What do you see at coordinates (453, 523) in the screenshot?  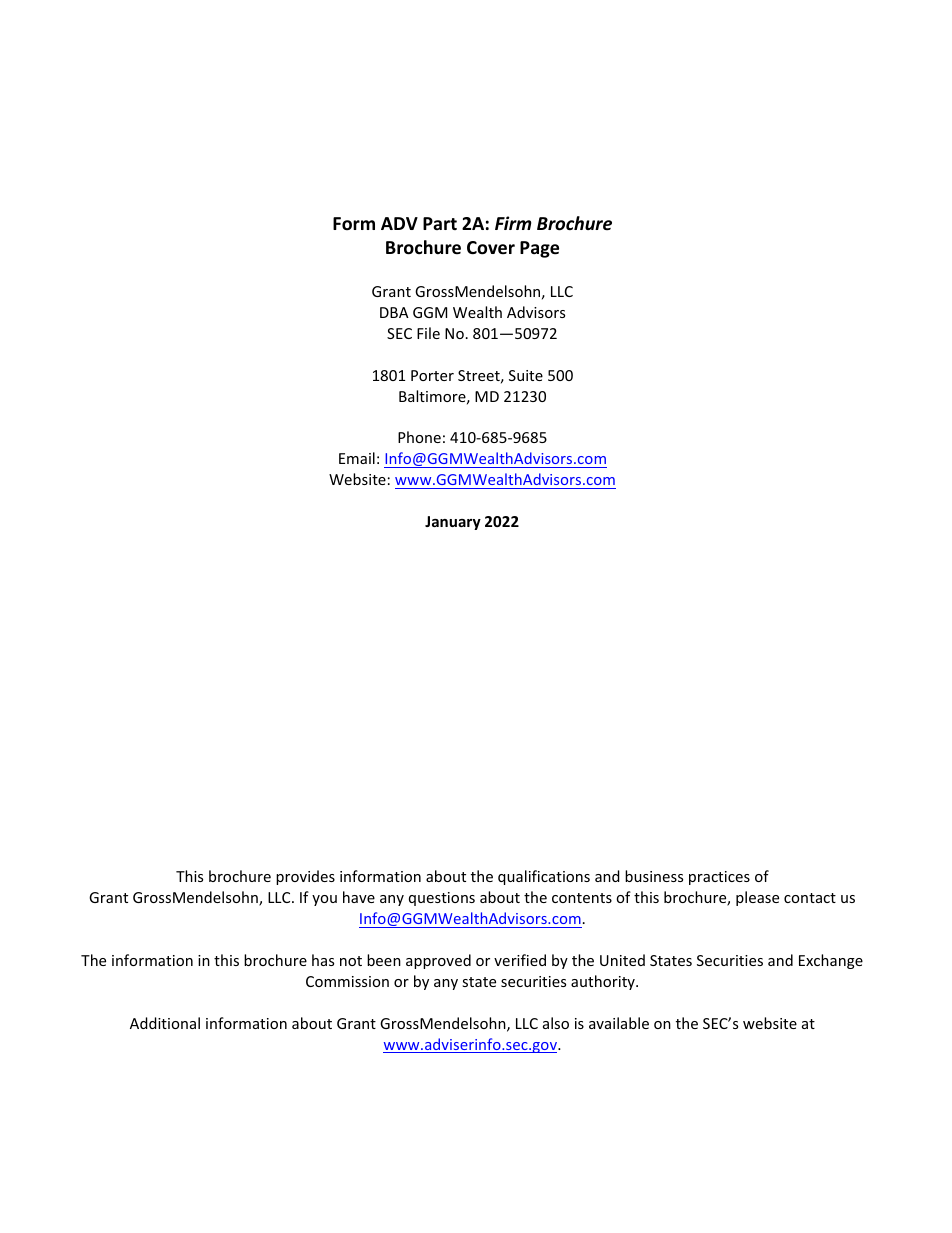 I see `January` at bounding box center [453, 523].
